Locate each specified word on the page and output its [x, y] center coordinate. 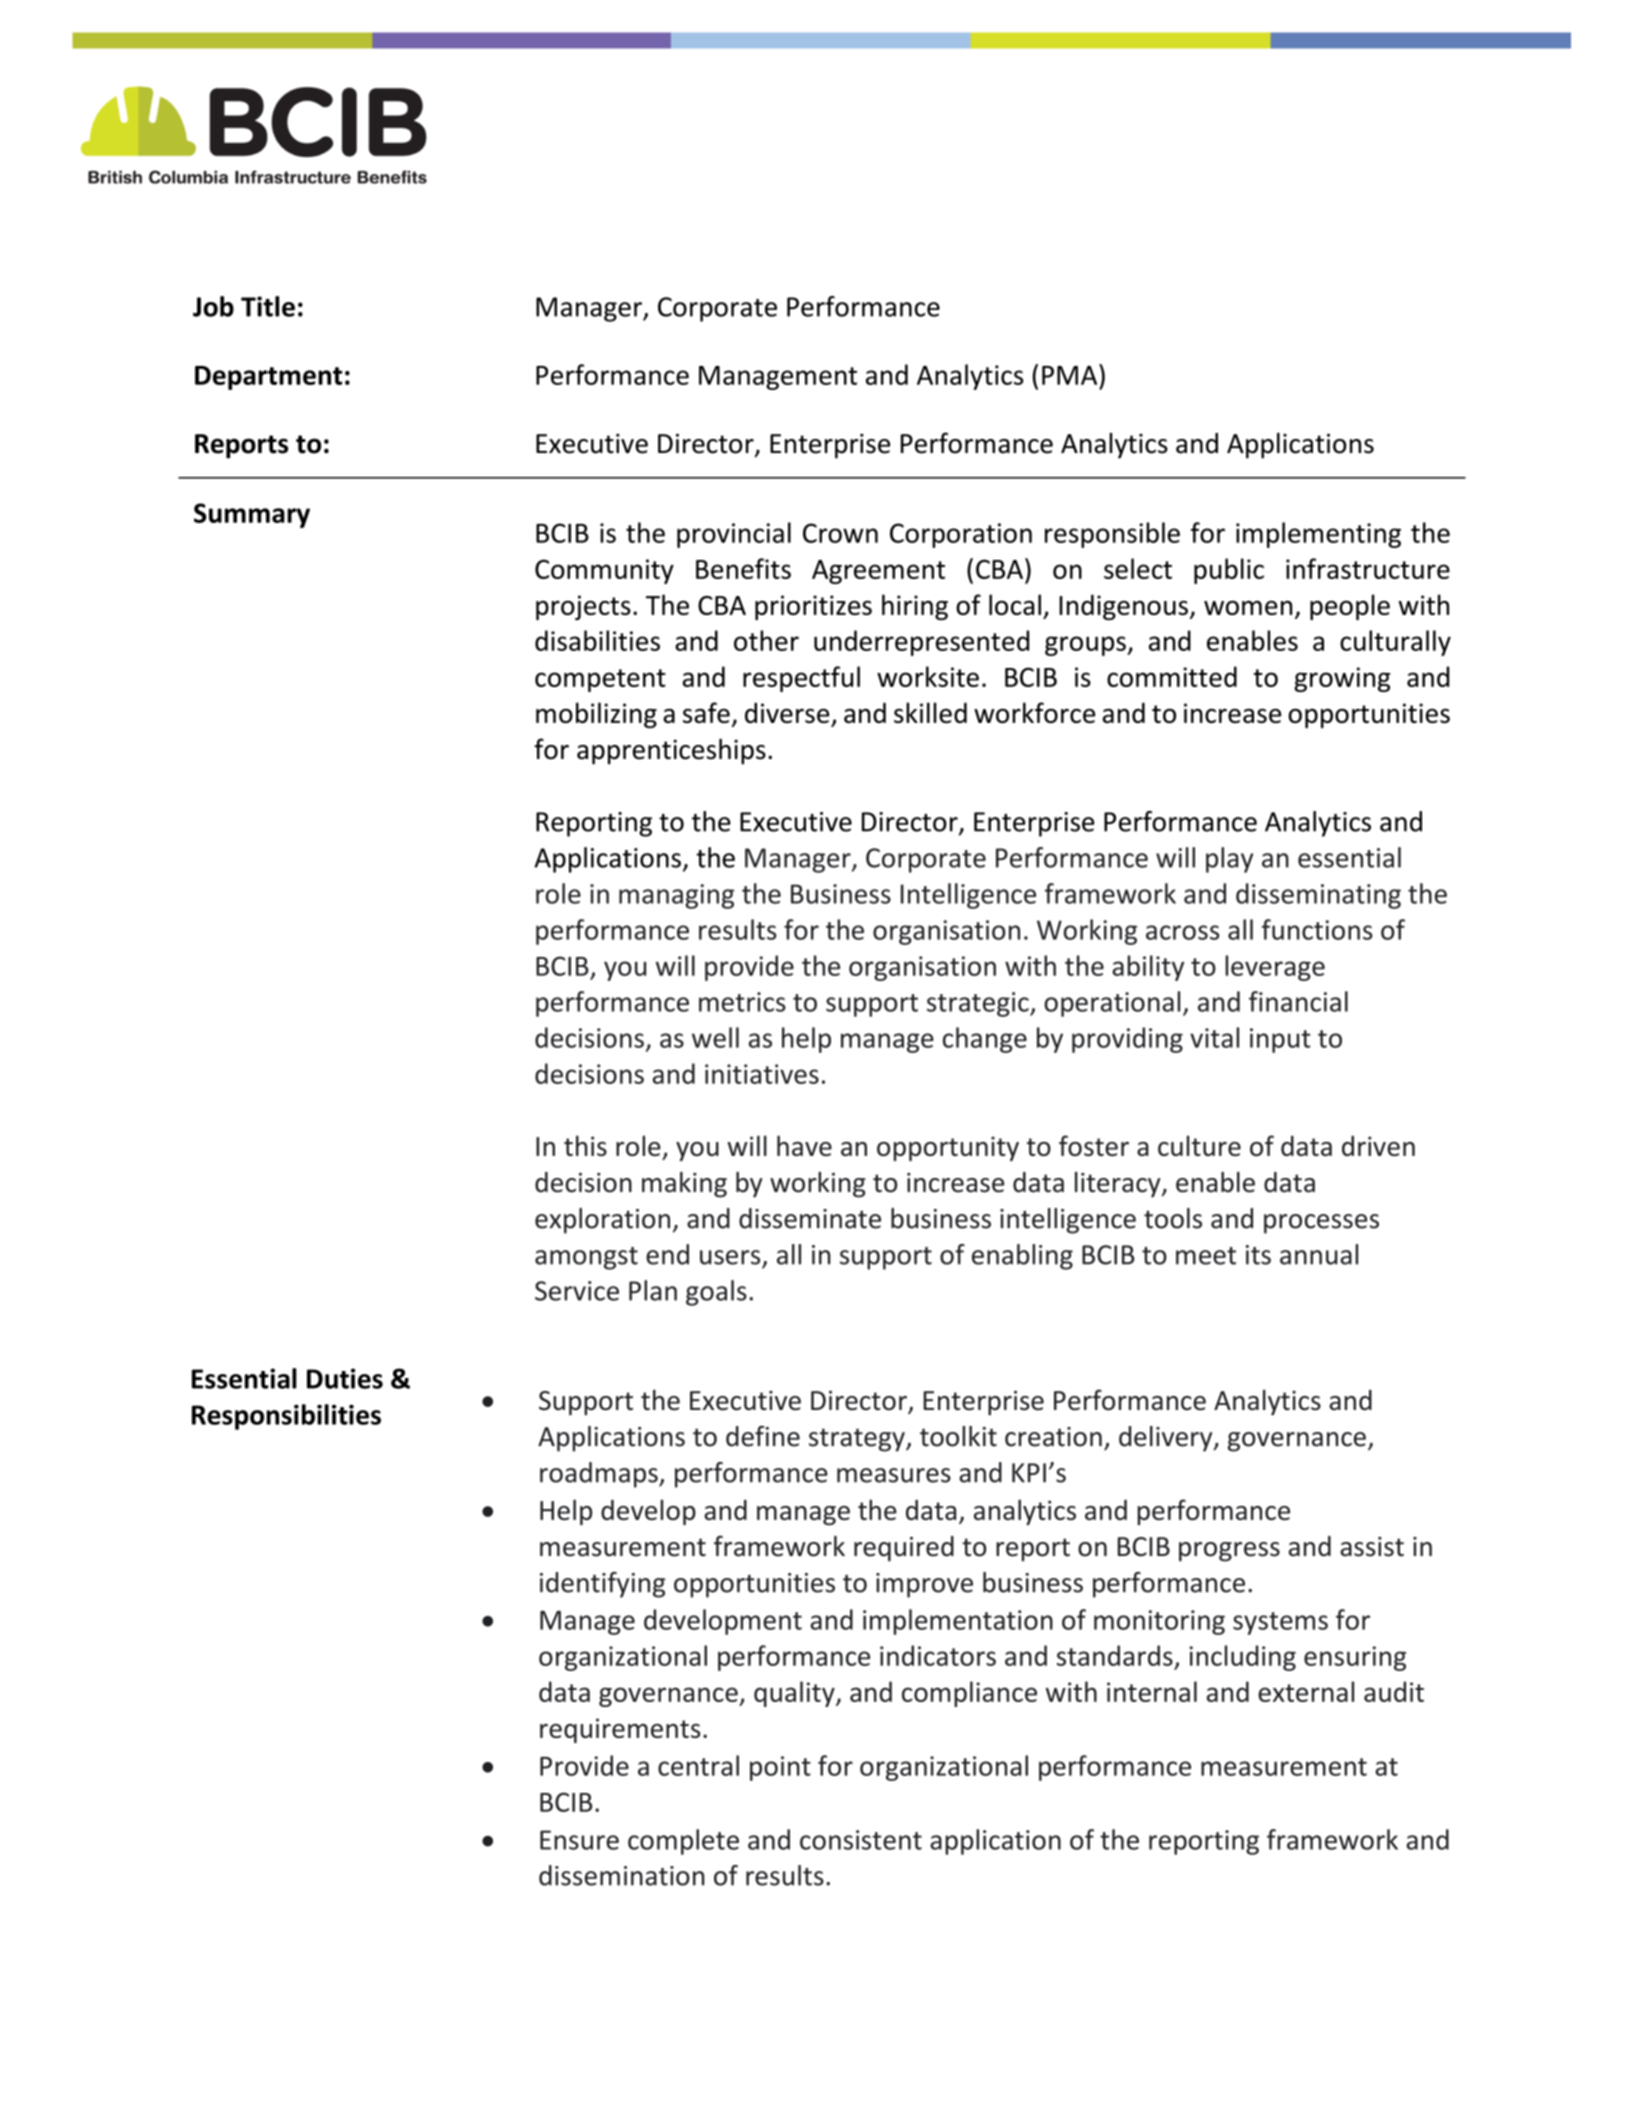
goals [716, 1293]
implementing [1318, 535]
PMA [1071, 374]
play [1229, 860]
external [1306, 1691]
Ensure [579, 1840]
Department [268, 378]
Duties [345, 1378]
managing [676, 896]
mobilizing [596, 715]
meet [1206, 1256]
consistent [861, 1840]
